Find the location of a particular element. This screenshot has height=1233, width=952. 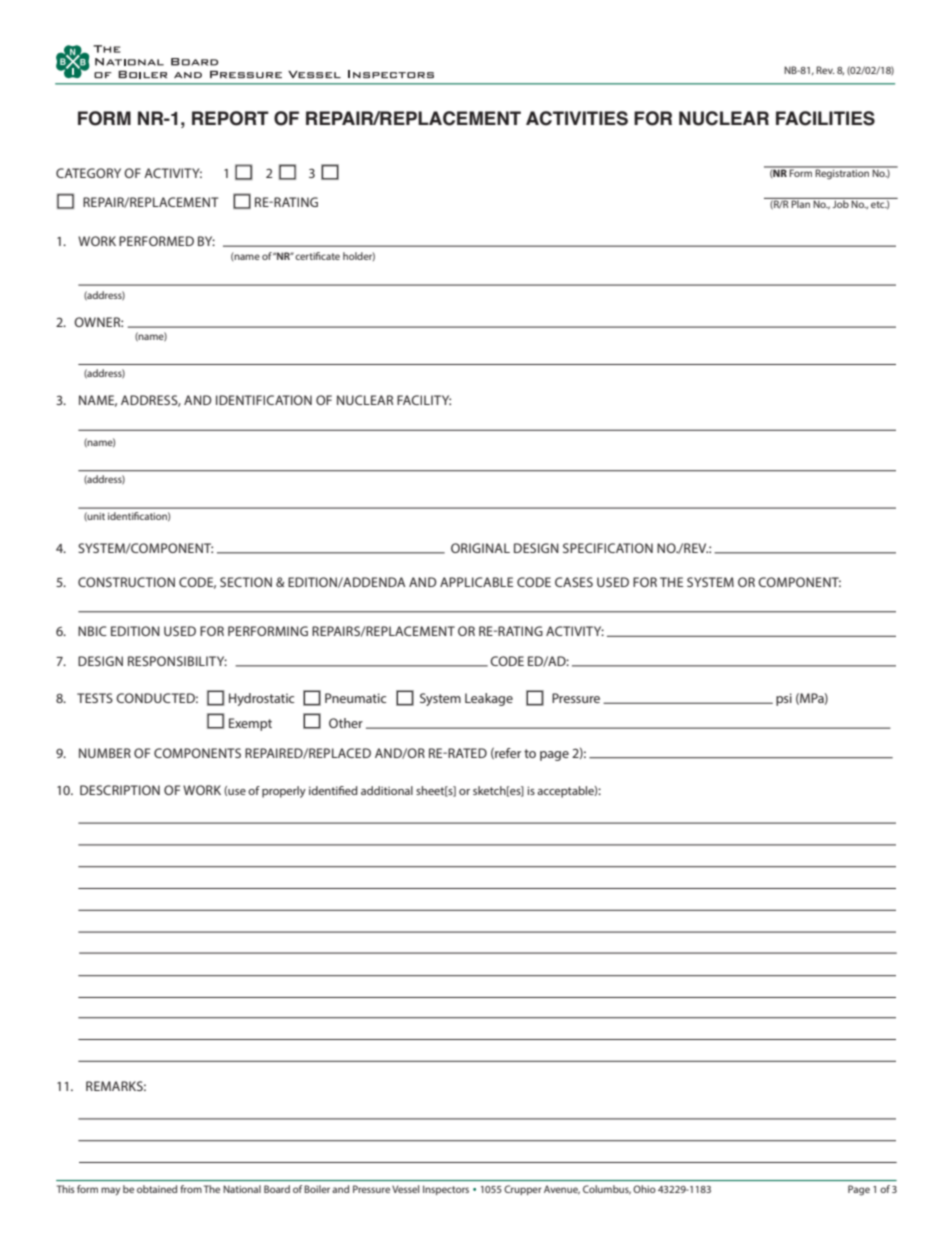

RESPONSIBILITY is located at coordinates (177, 661).
